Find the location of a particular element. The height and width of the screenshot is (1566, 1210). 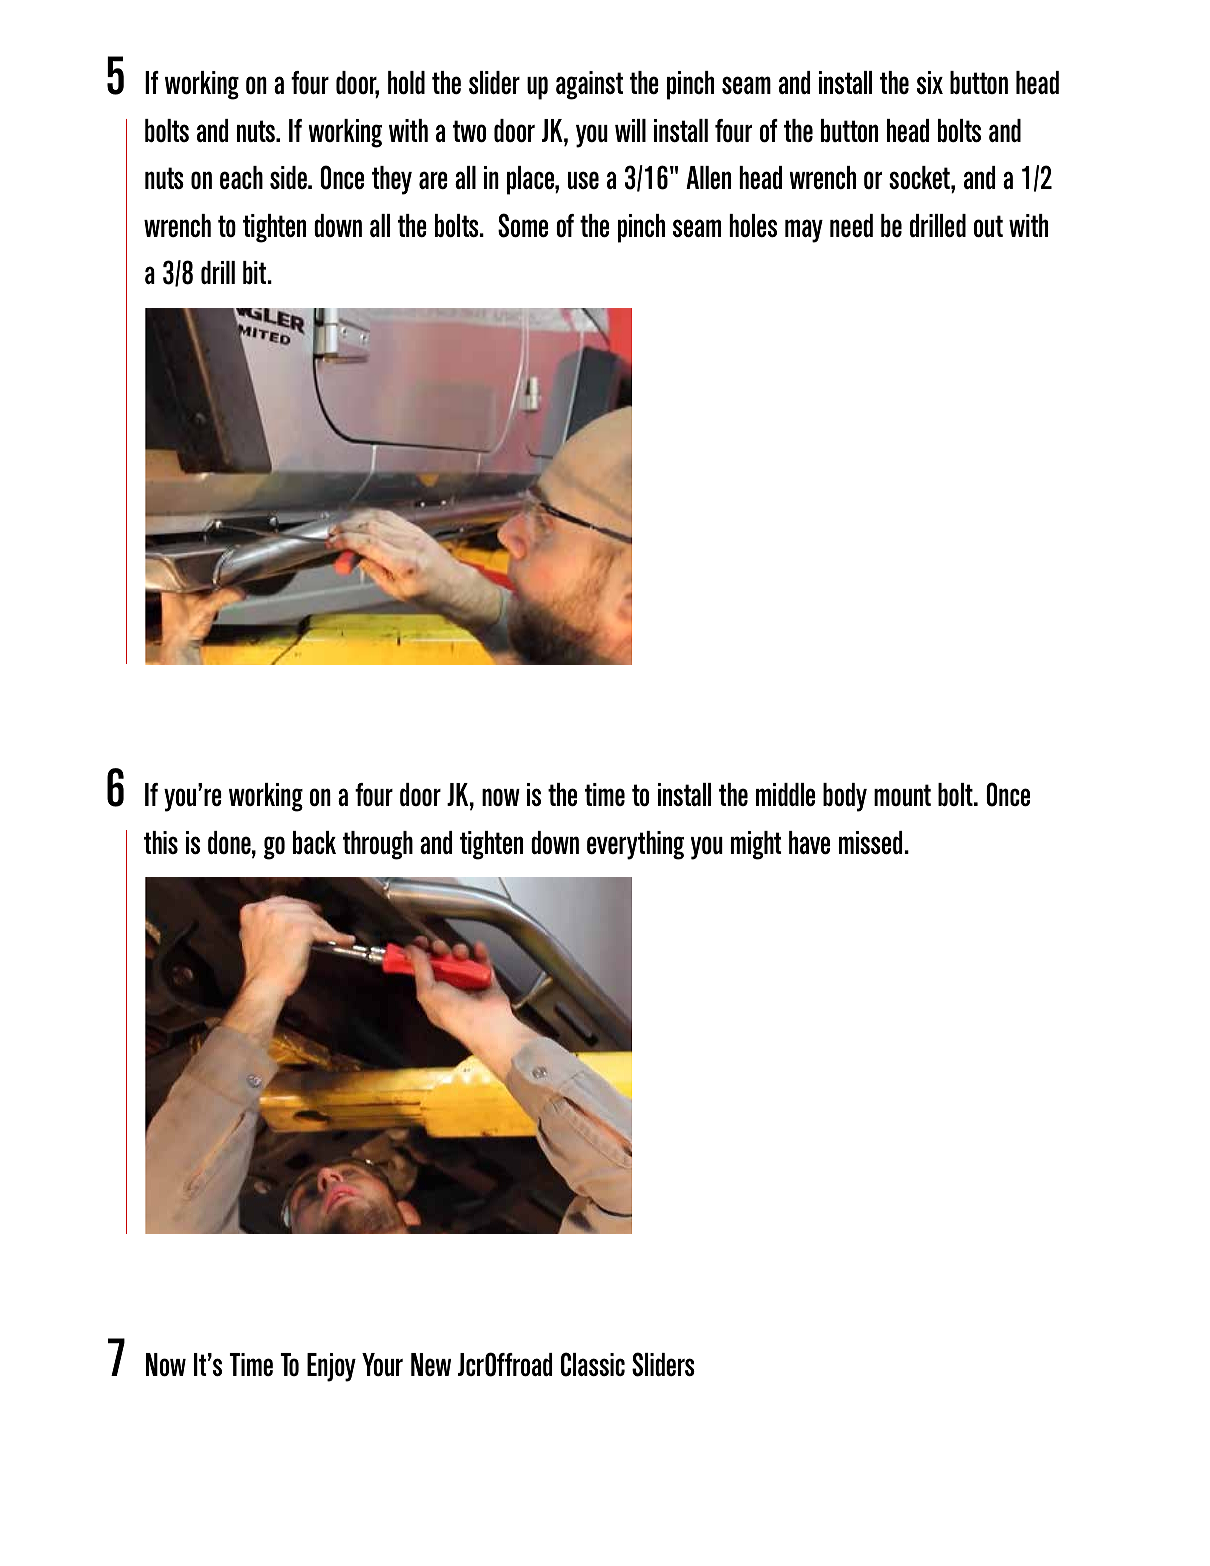

Some is located at coordinates (523, 225).
